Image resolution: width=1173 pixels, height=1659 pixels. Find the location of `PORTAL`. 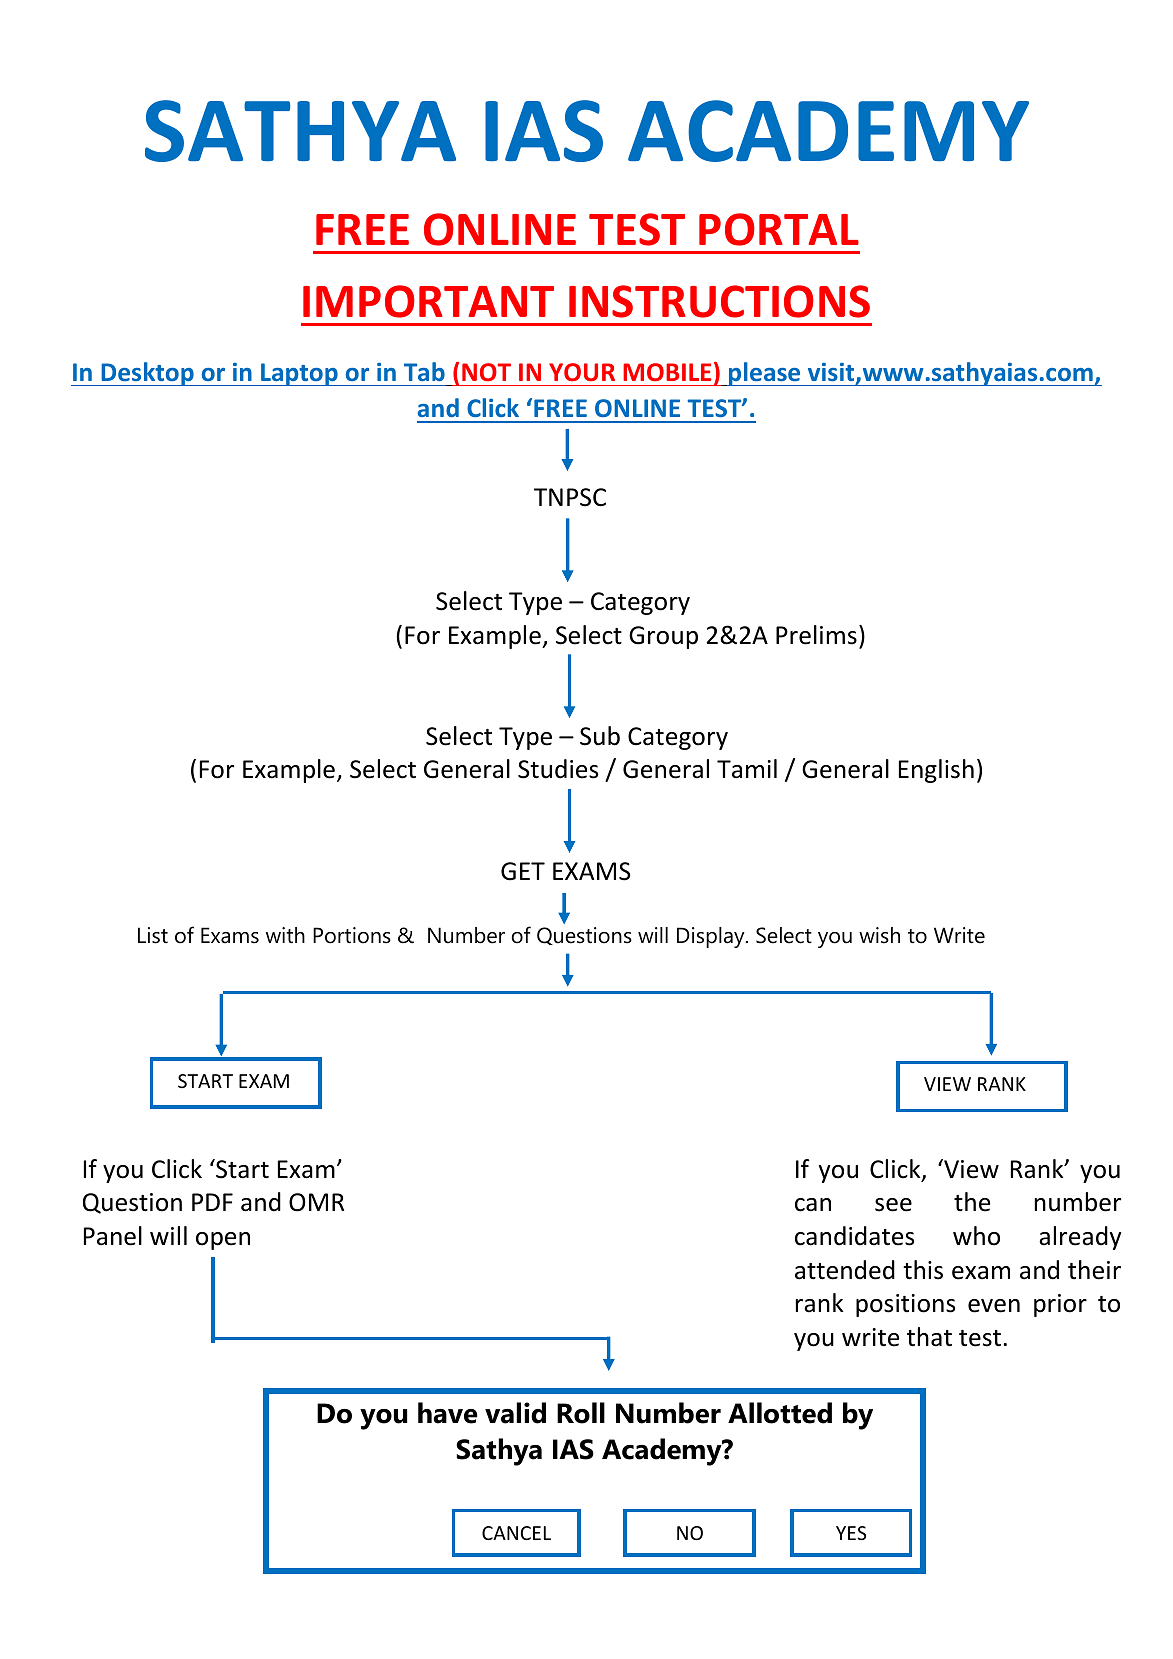

PORTAL is located at coordinates (779, 229).
